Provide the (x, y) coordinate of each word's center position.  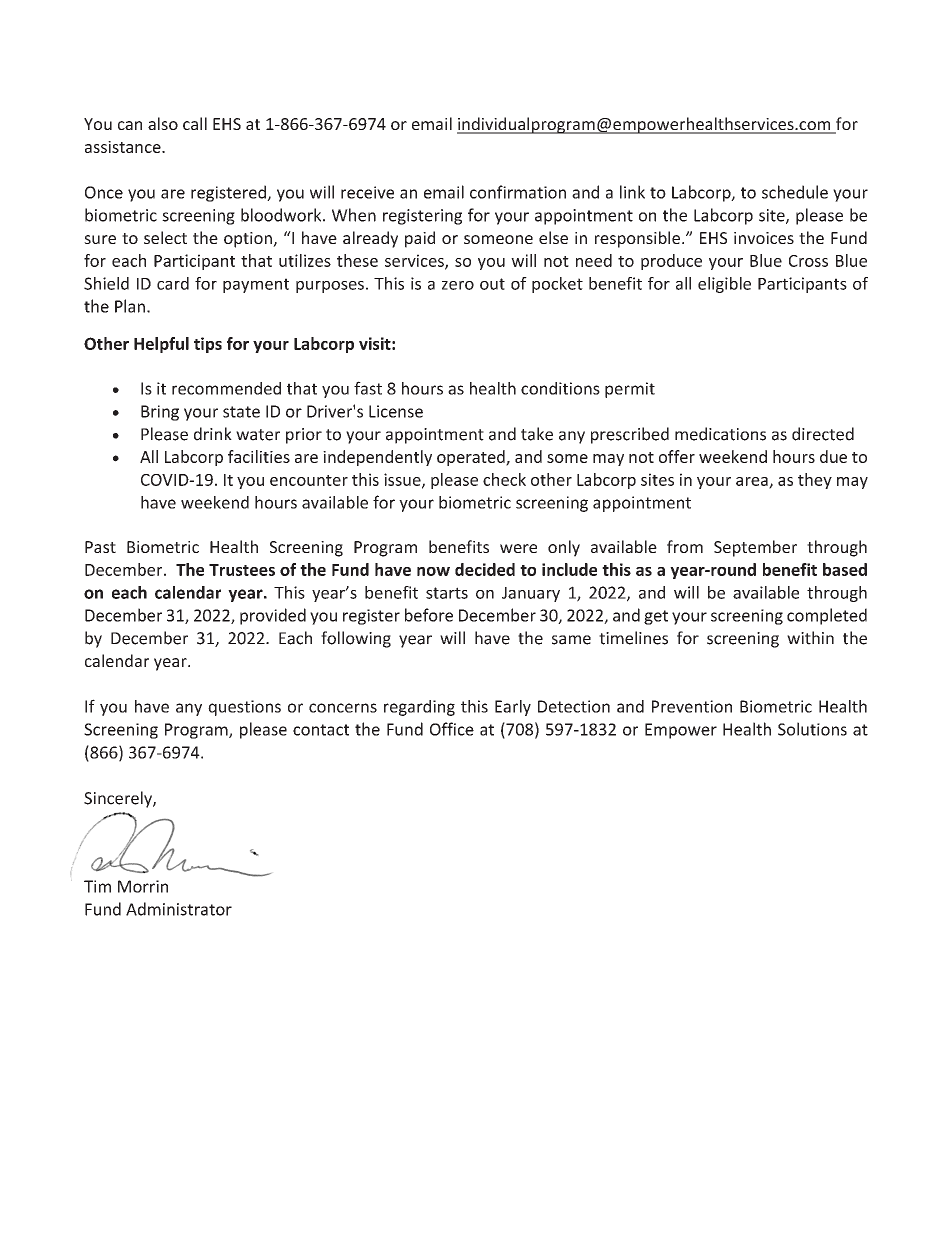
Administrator (179, 909)
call (195, 123)
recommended (226, 388)
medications (720, 434)
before (429, 615)
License (396, 411)
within (810, 638)
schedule (795, 192)
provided (273, 616)
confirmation (518, 192)
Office (452, 729)
